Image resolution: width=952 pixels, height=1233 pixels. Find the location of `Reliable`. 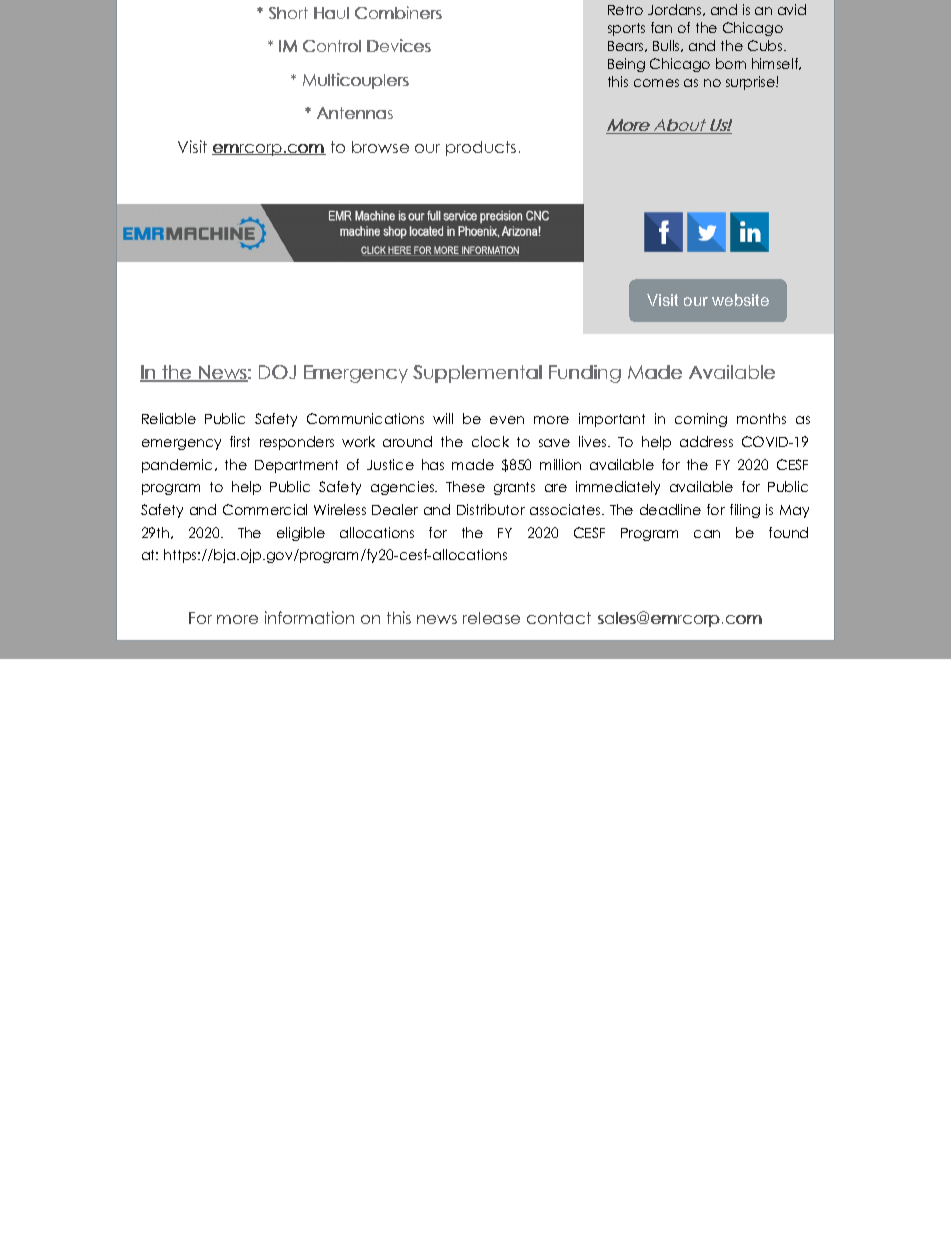

Reliable is located at coordinates (169, 418).
